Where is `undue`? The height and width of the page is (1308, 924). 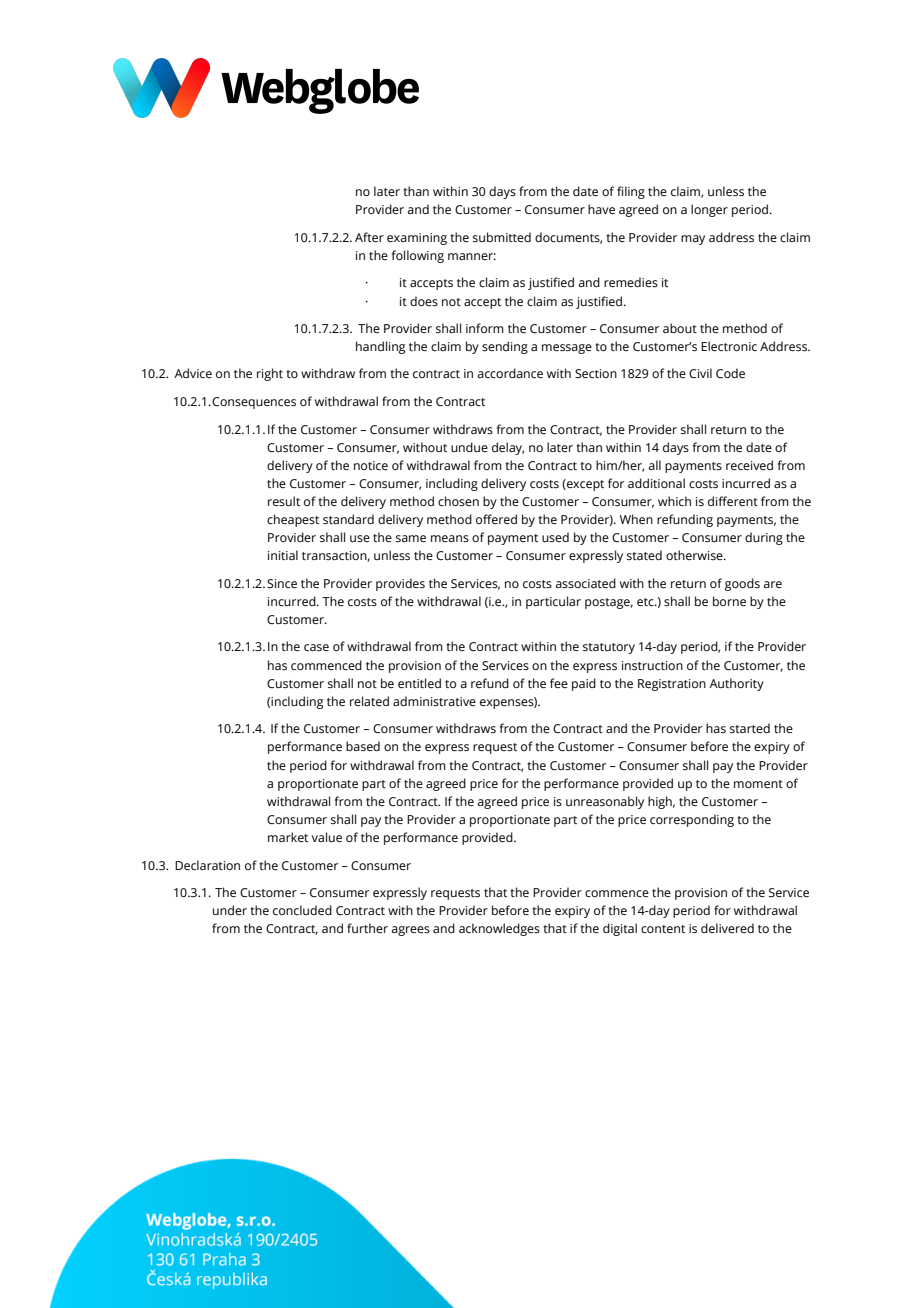
undue is located at coordinates (469, 447).
